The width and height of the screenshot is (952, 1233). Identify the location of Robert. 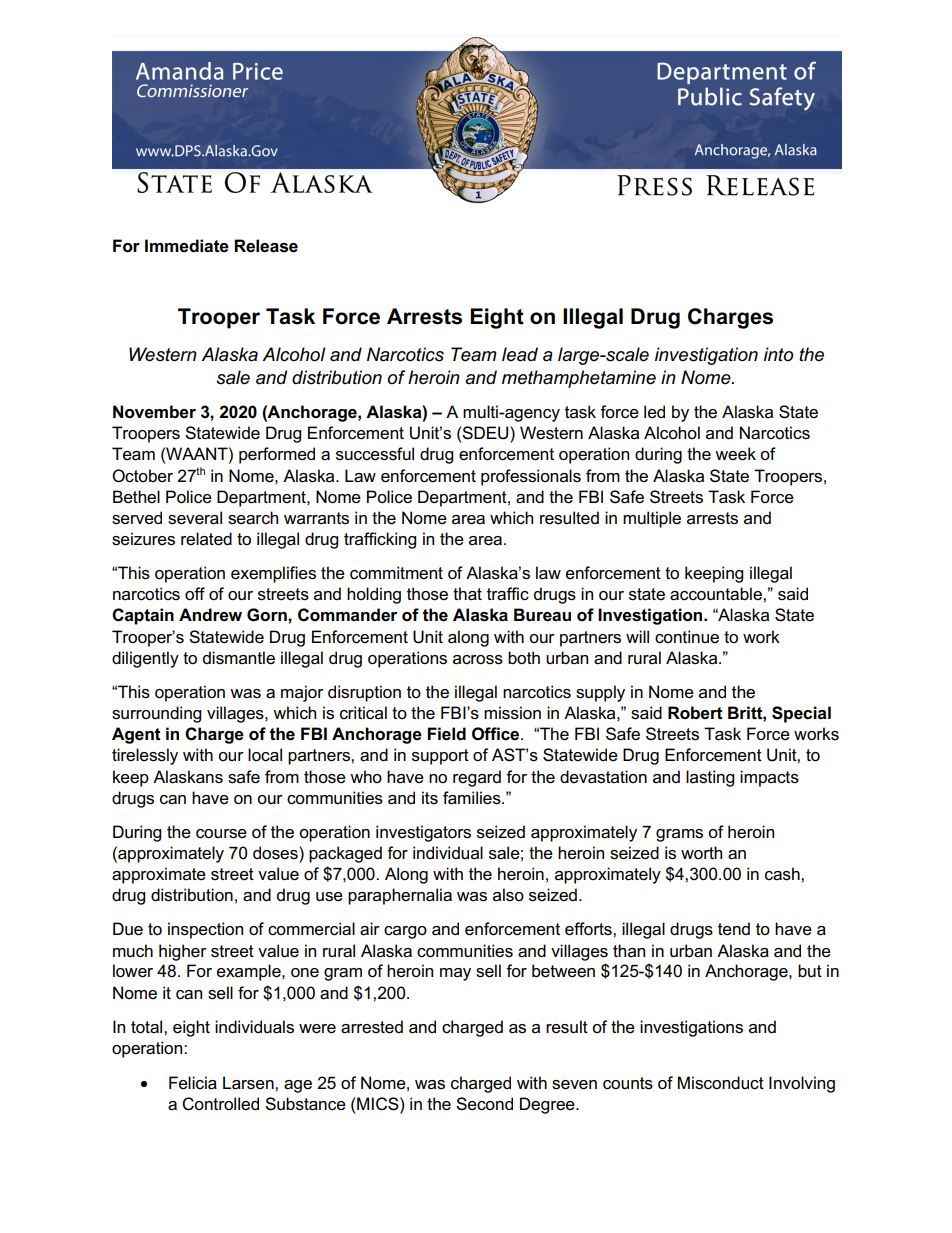
(695, 713).
